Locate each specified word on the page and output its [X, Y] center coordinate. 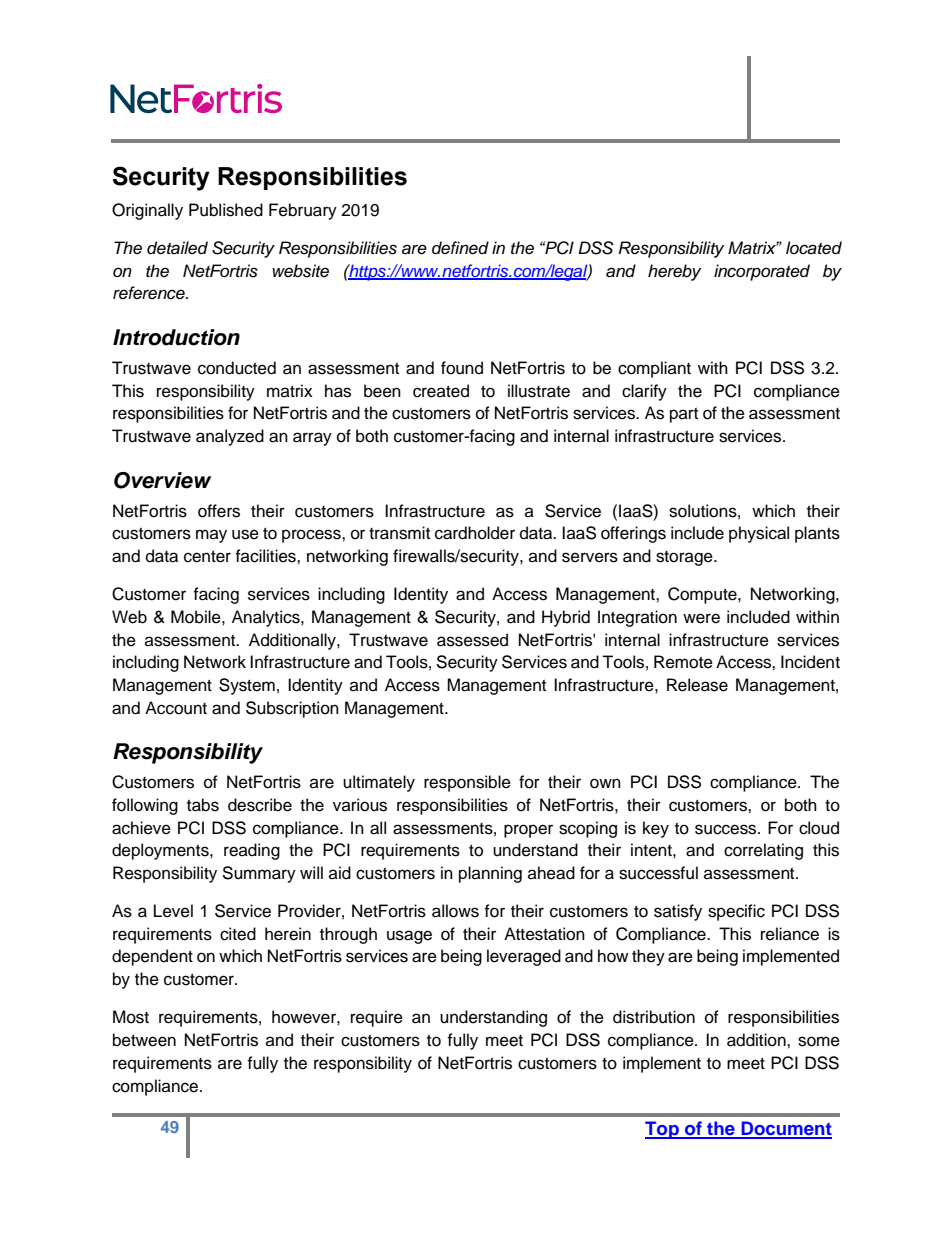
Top [663, 1130]
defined [460, 248]
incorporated [762, 272]
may [211, 536]
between [144, 1040]
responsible [467, 783]
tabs [203, 805]
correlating [763, 851]
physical [759, 534]
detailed [177, 248]
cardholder [475, 533]
